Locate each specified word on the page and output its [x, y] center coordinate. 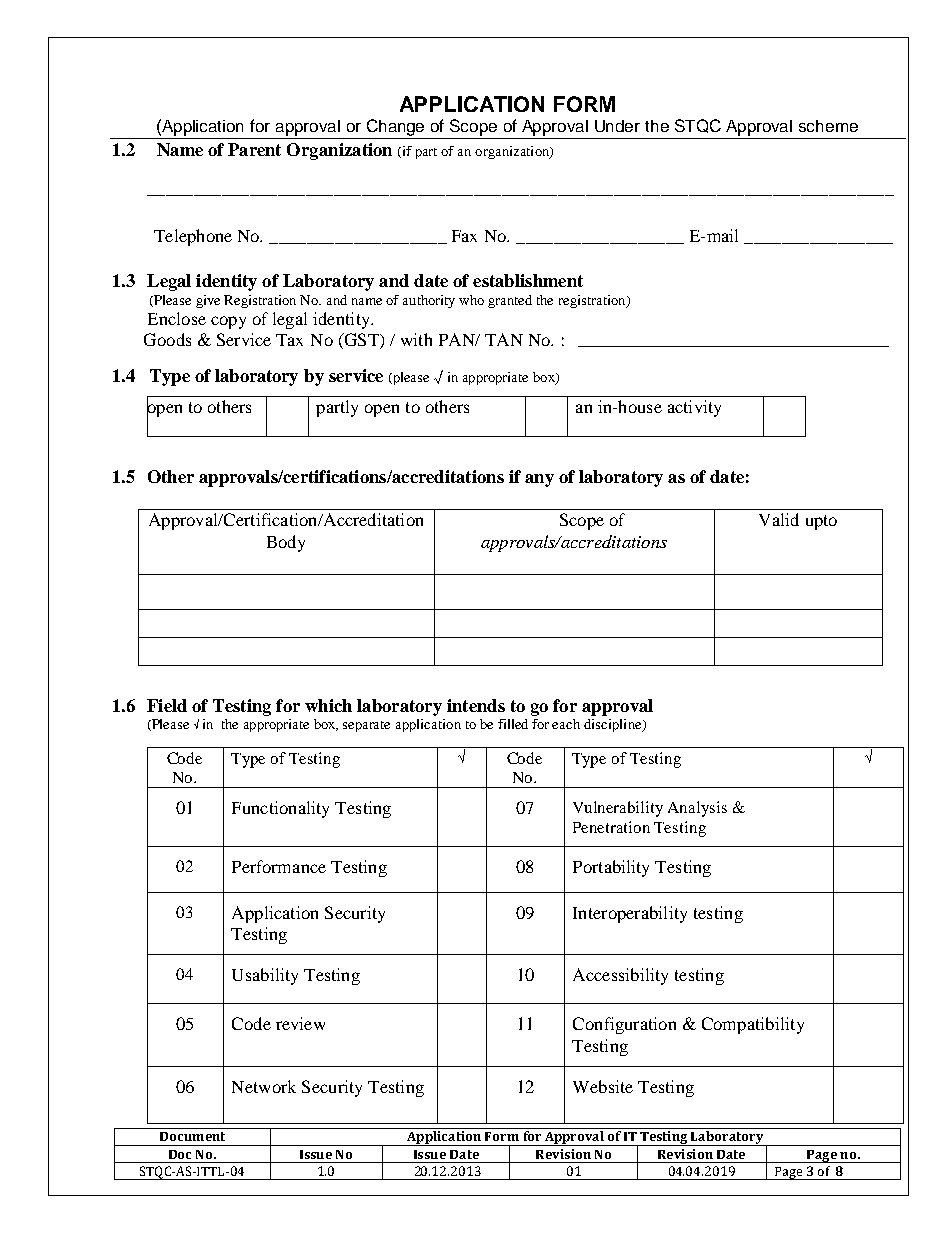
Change [396, 129]
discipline [614, 725]
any [539, 480]
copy [228, 322]
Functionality [280, 809]
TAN [504, 339]
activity [694, 408]
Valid [779, 519]
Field [167, 705]
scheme [828, 126]
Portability [611, 868]
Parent [254, 149]
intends [476, 705]
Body [286, 543]
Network [264, 1086]
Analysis [697, 809]
